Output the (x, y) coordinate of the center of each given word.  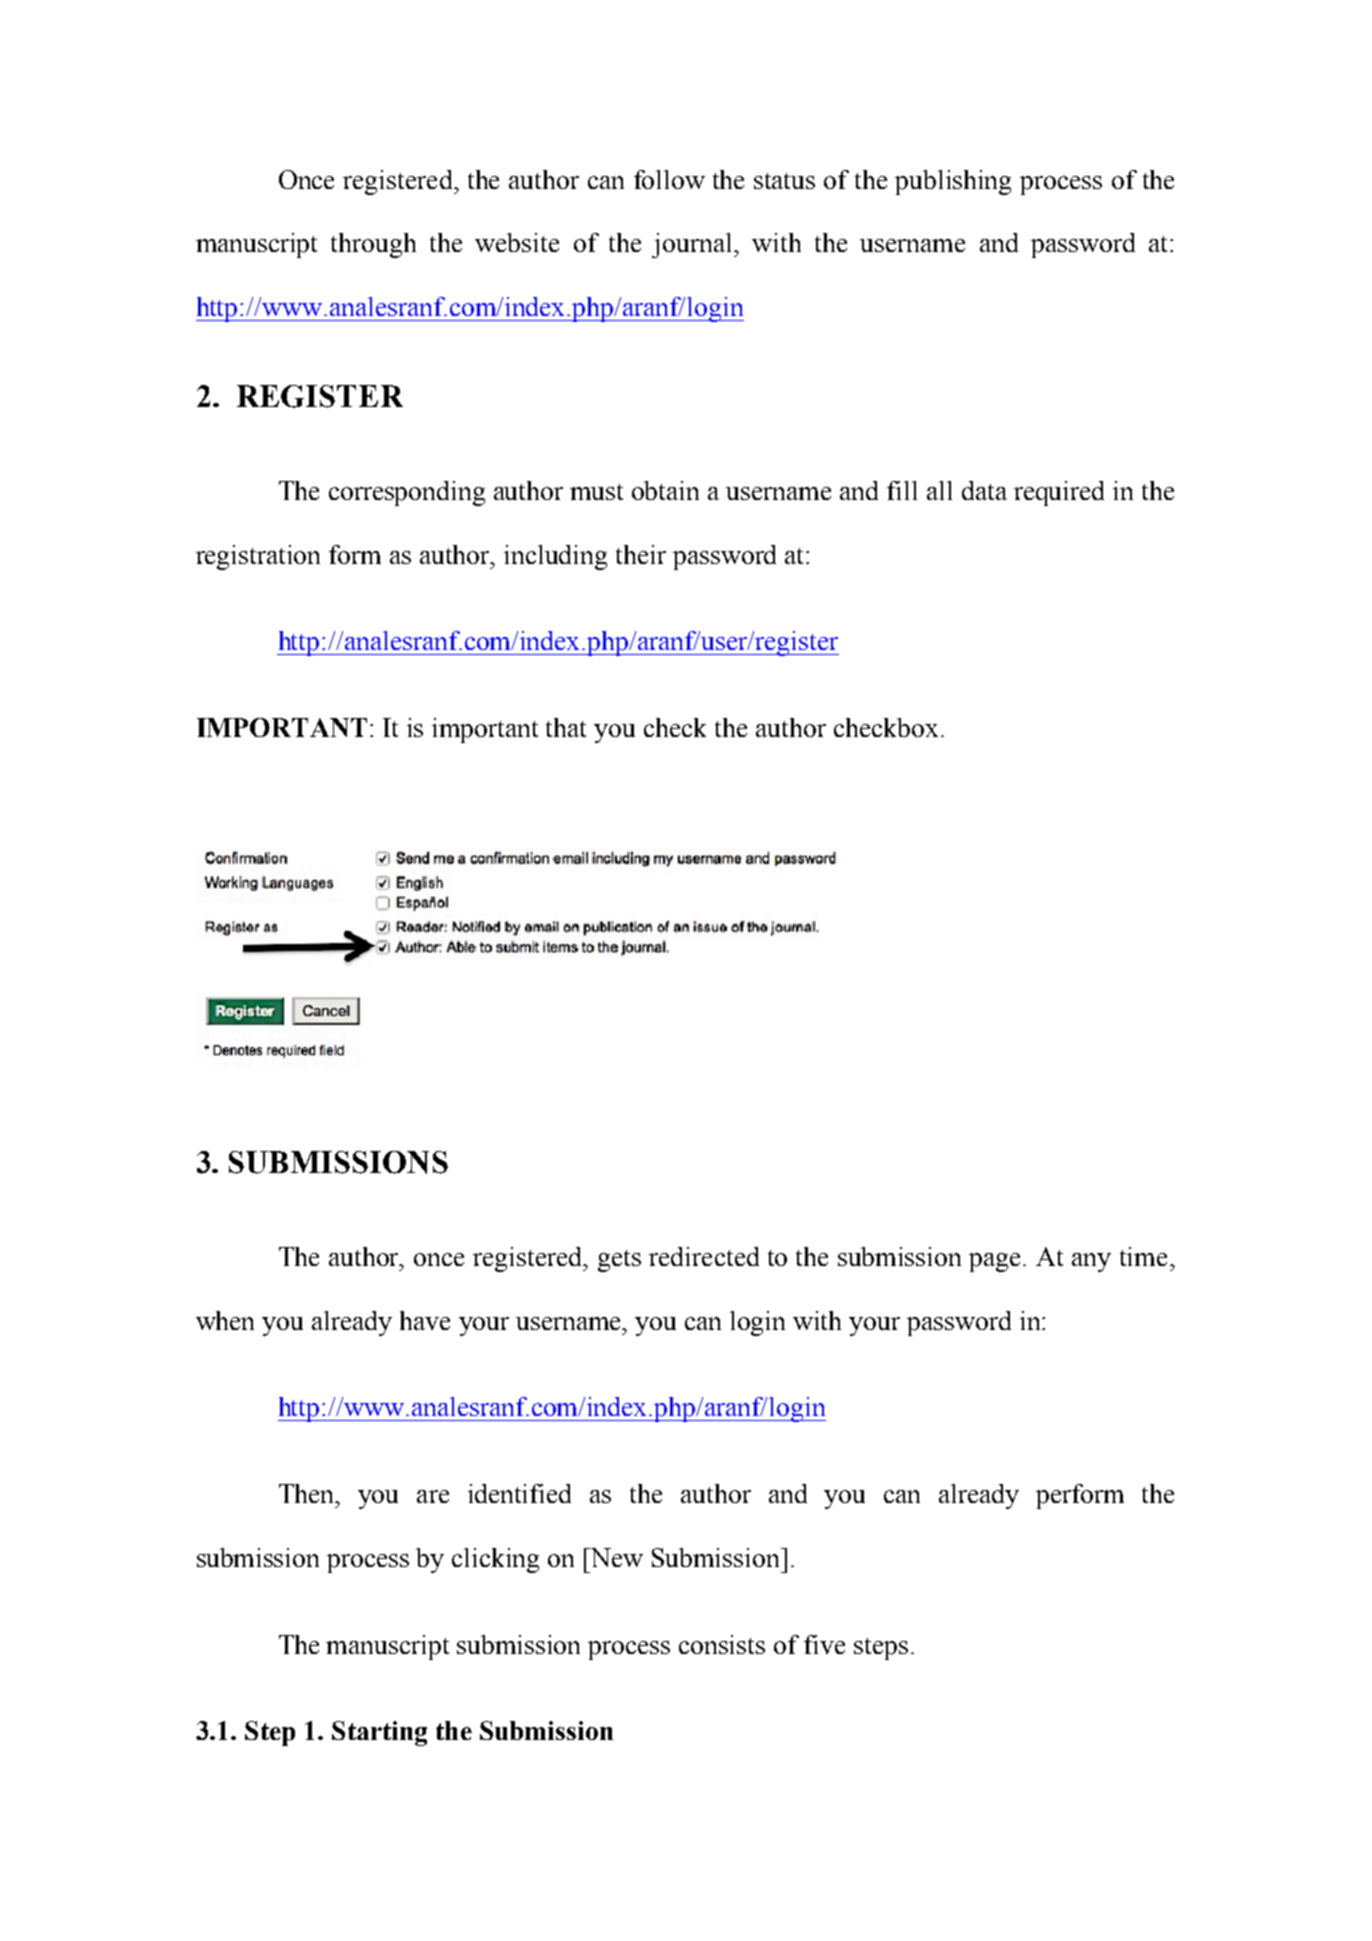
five (824, 1644)
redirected (704, 1256)
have (425, 1320)
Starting (379, 1733)
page (996, 1262)
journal (693, 245)
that (566, 727)
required (1059, 493)
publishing (953, 182)
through (373, 245)
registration (258, 557)
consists (722, 1644)
